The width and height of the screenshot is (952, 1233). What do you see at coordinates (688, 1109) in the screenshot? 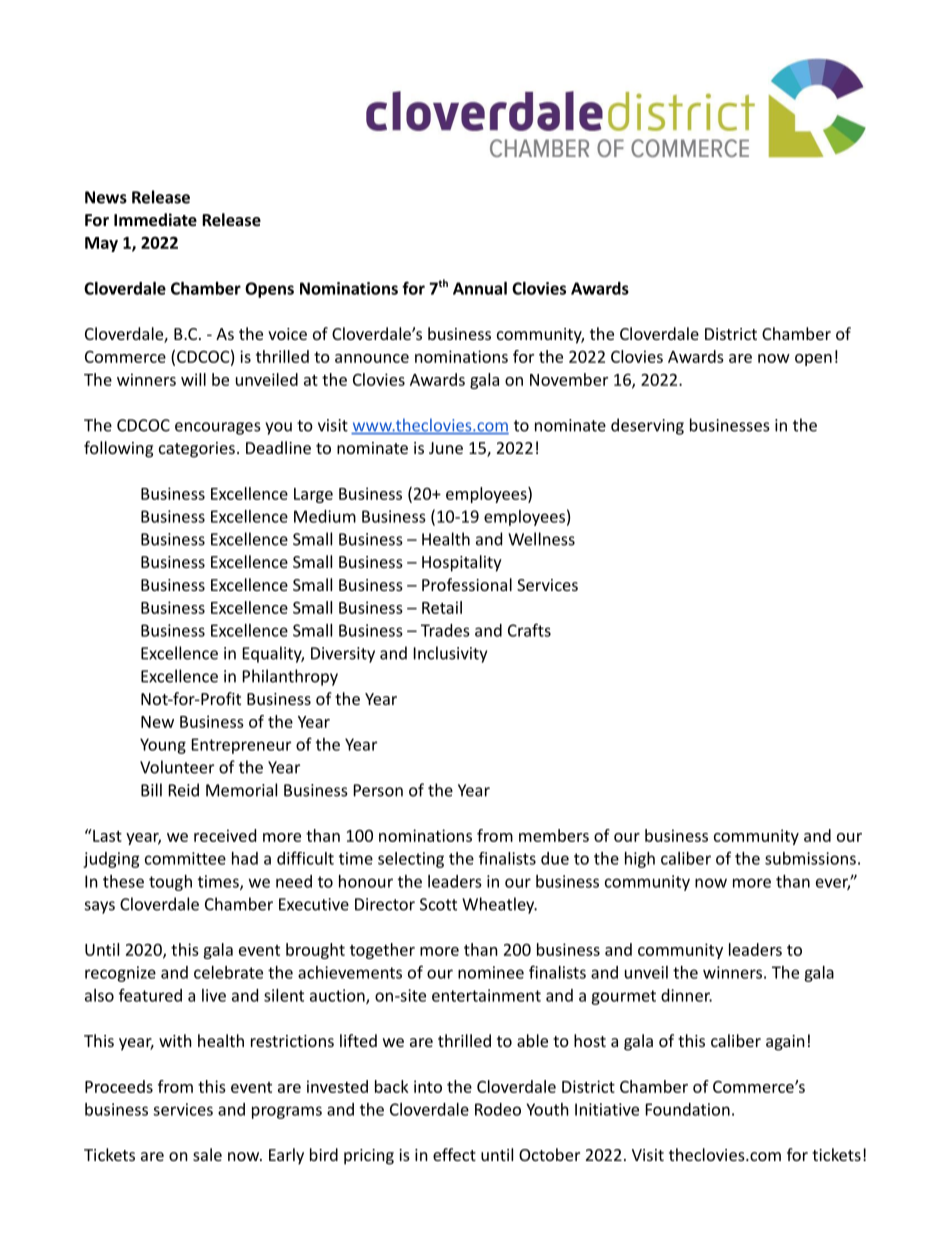
I see `Foundation` at bounding box center [688, 1109].
